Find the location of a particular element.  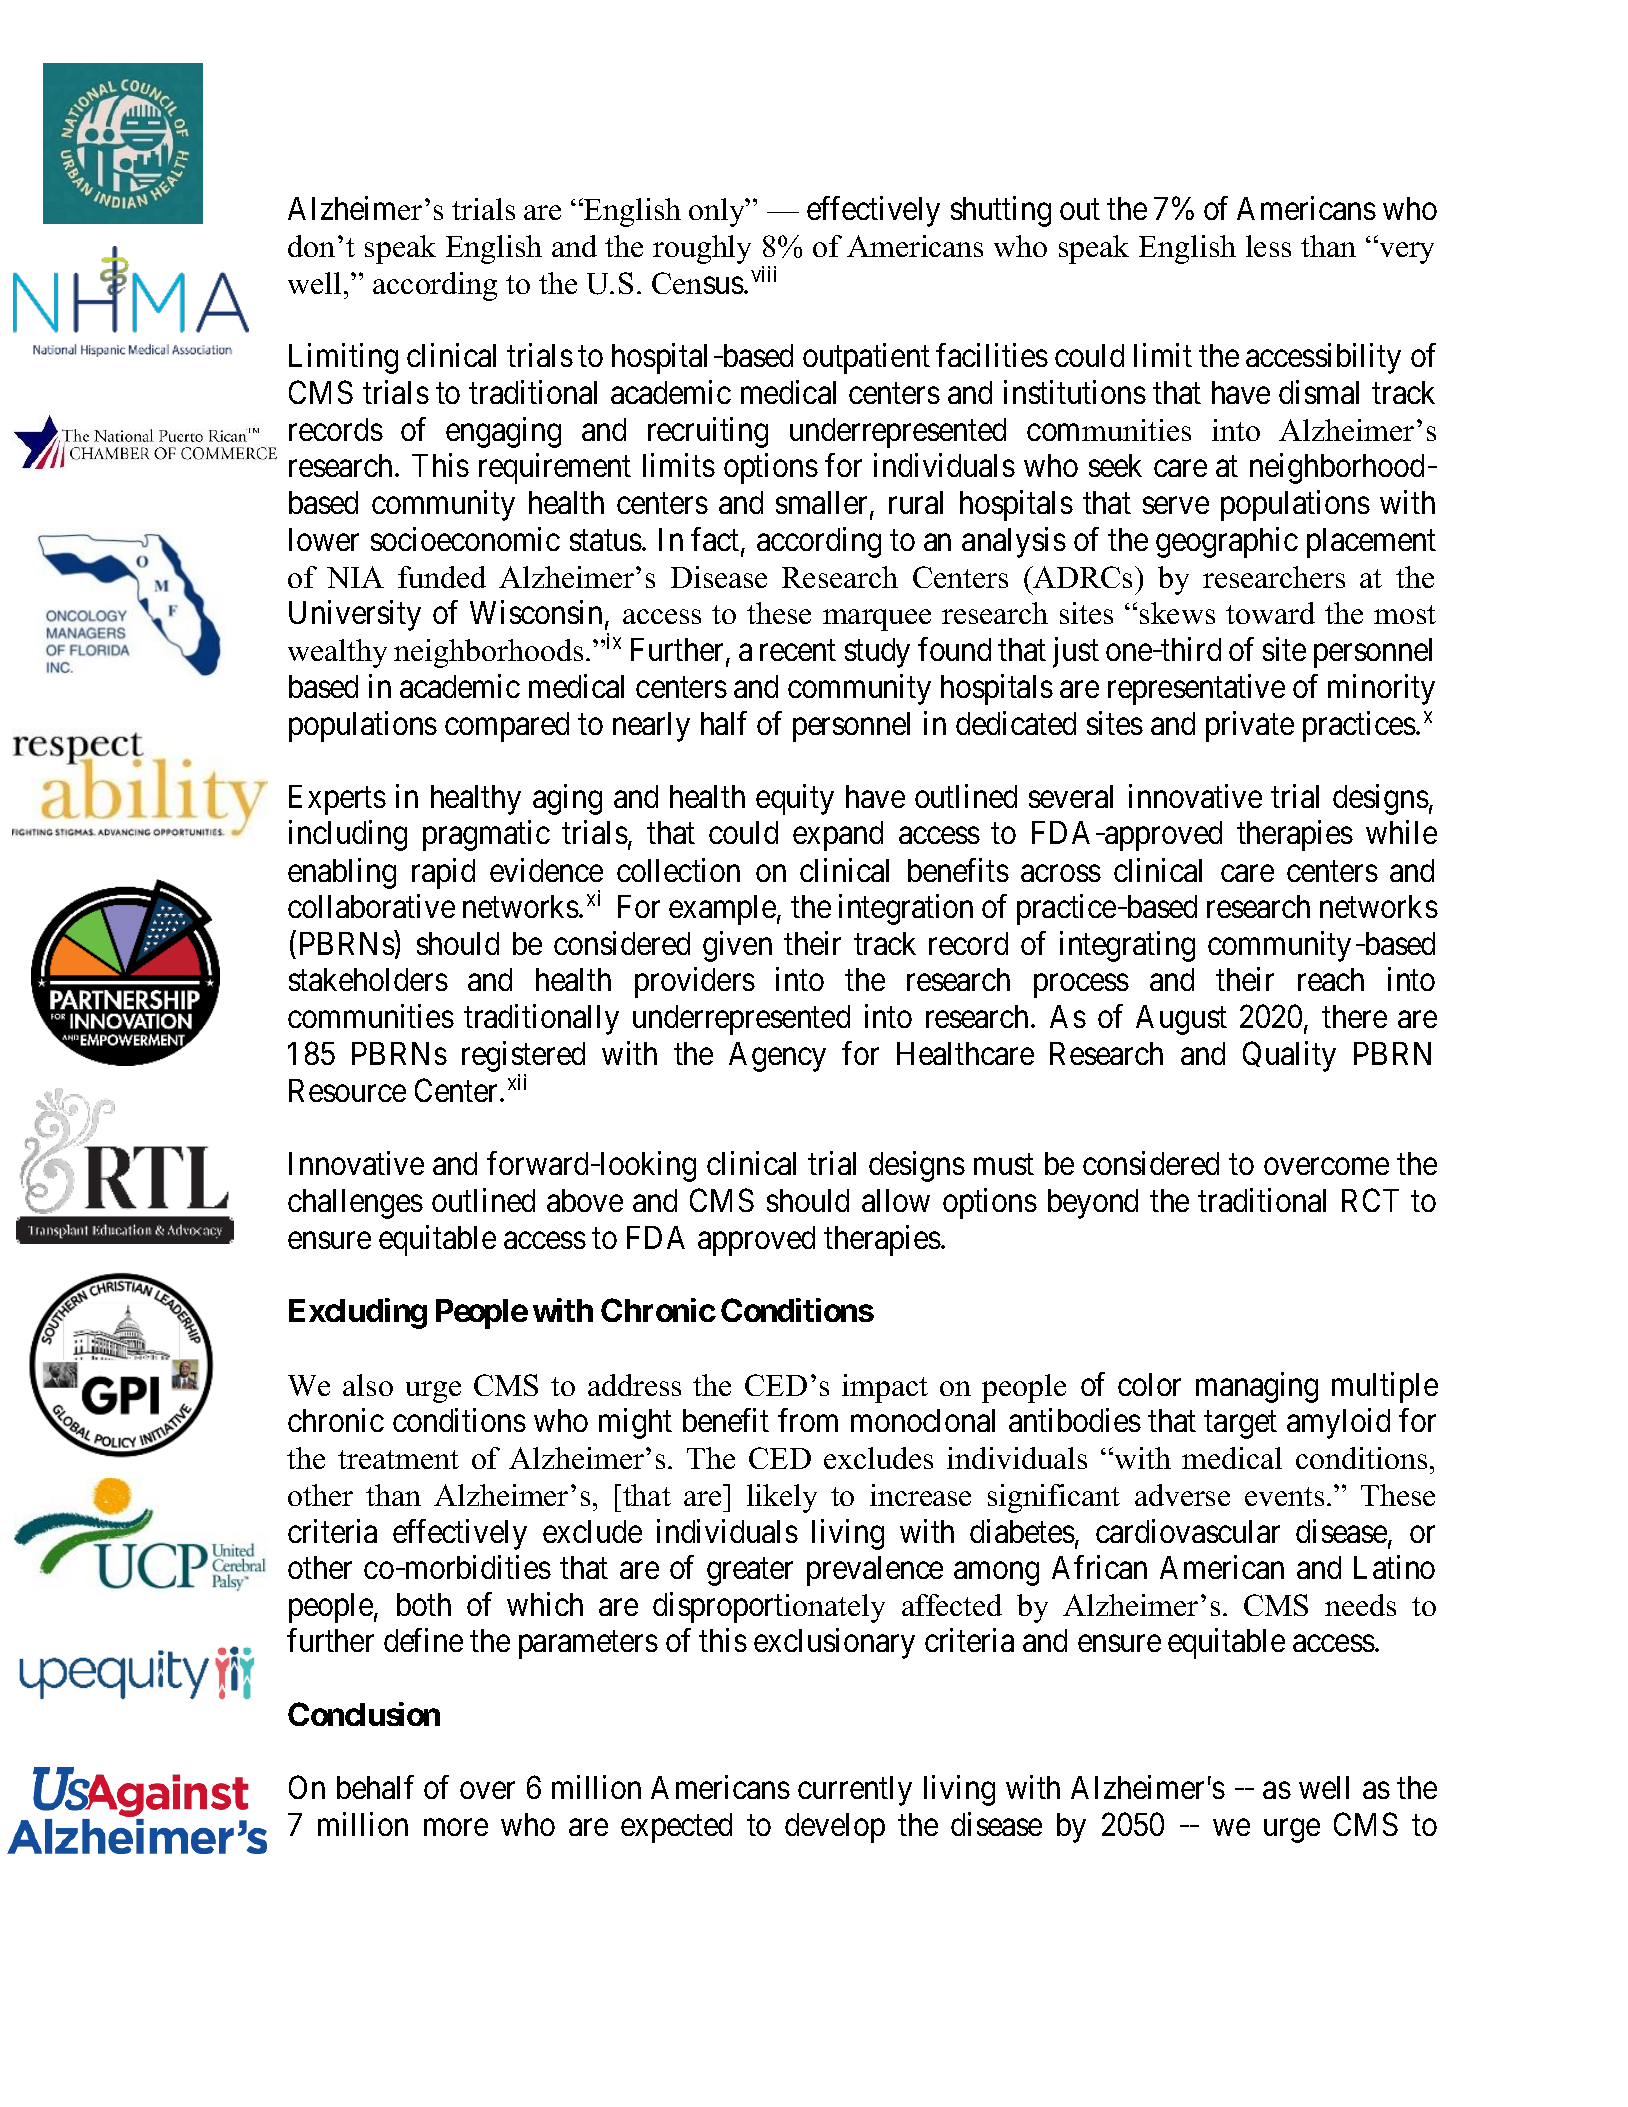

needs is located at coordinates (1360, 1605).
